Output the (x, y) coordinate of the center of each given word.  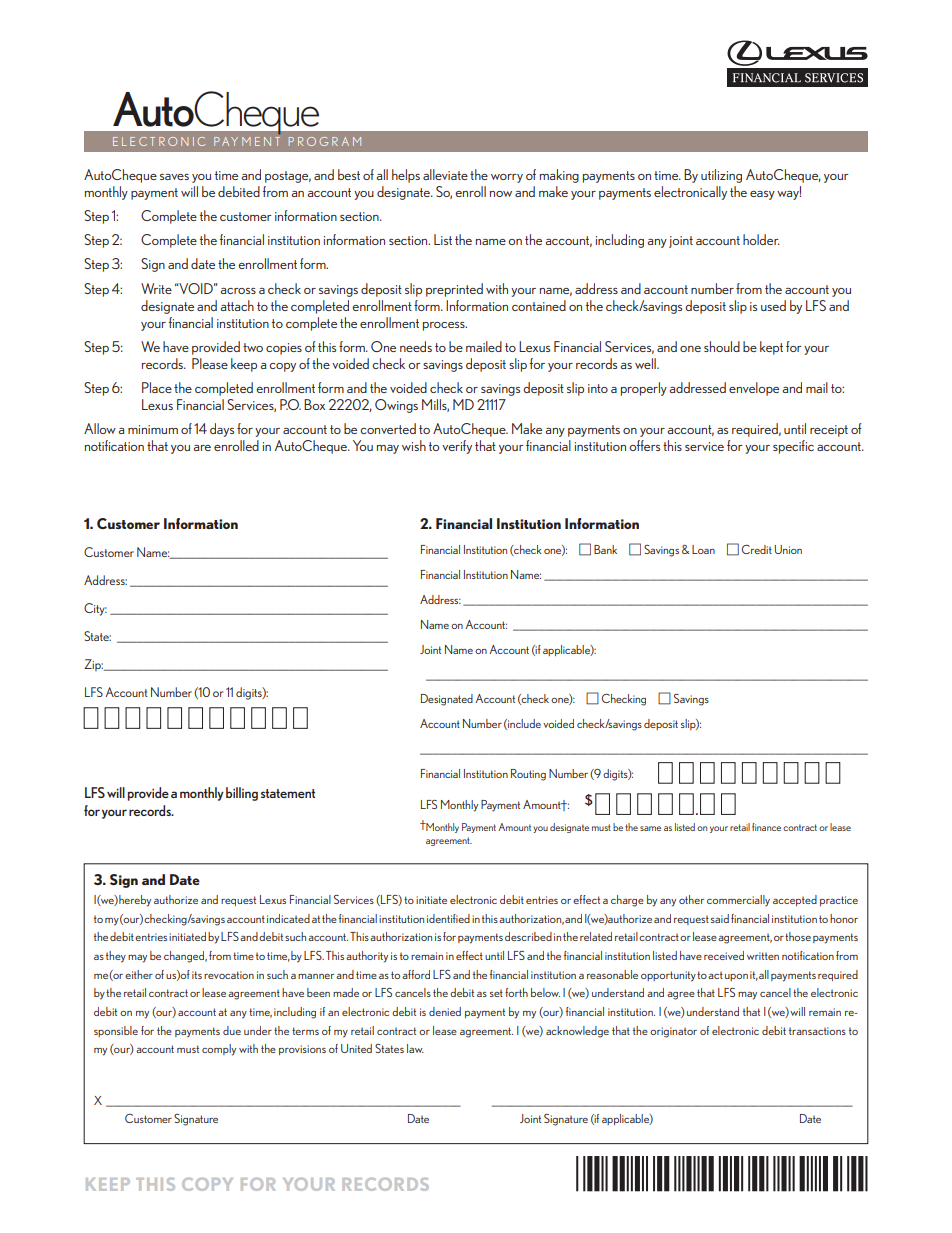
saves (174, 177)
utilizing (721, 176)
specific (793, 447)
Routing (528, 775)
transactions (817, 1031)
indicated (288, 918)
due (232, 1030)
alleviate (445, 174)
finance (766, 827)
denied (445, 1011)
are (202, 448)
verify (457, 447)
